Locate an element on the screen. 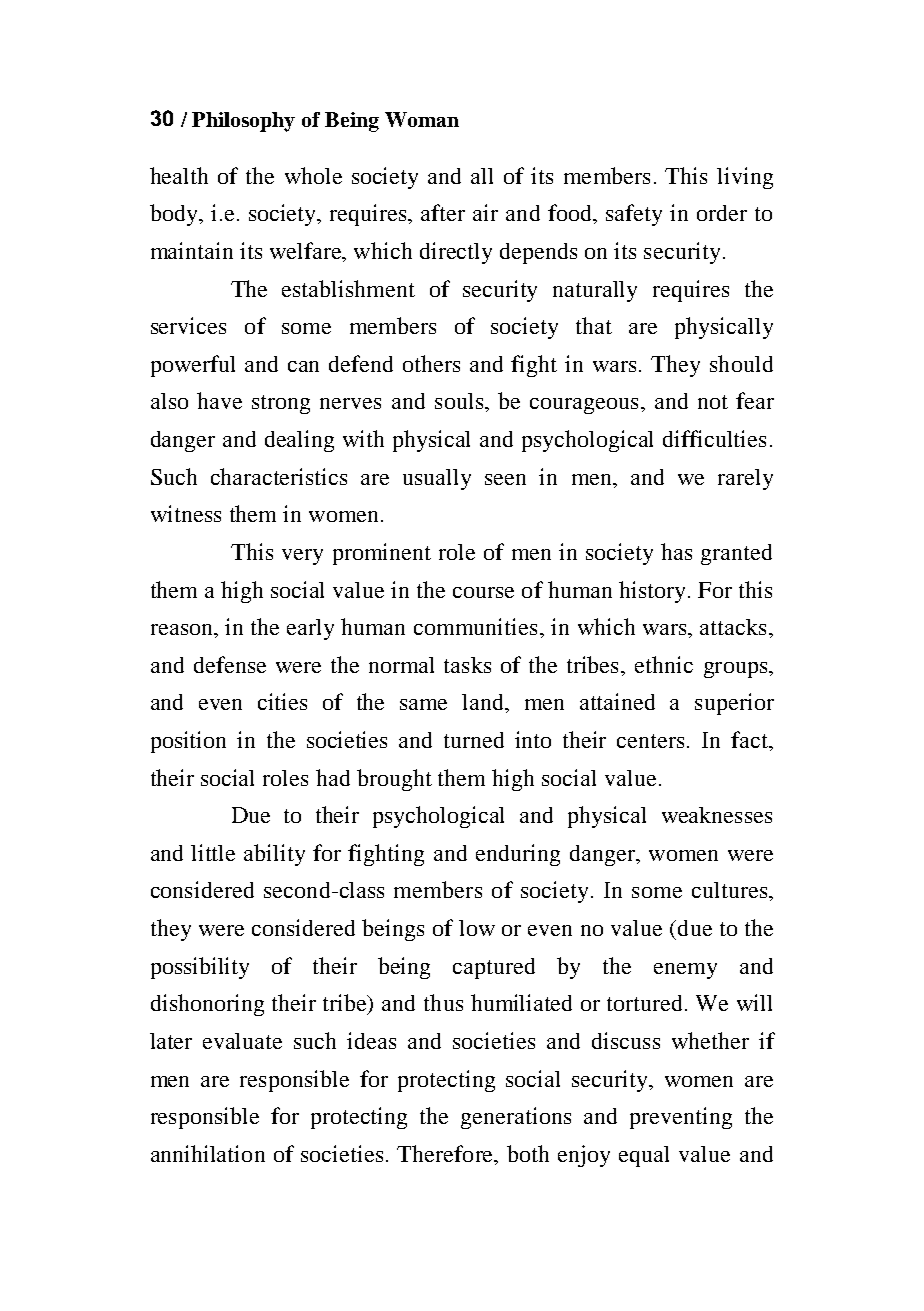 This screenshot has width=924, height=1311. annihilation is located at coordinates (208, 1153).
